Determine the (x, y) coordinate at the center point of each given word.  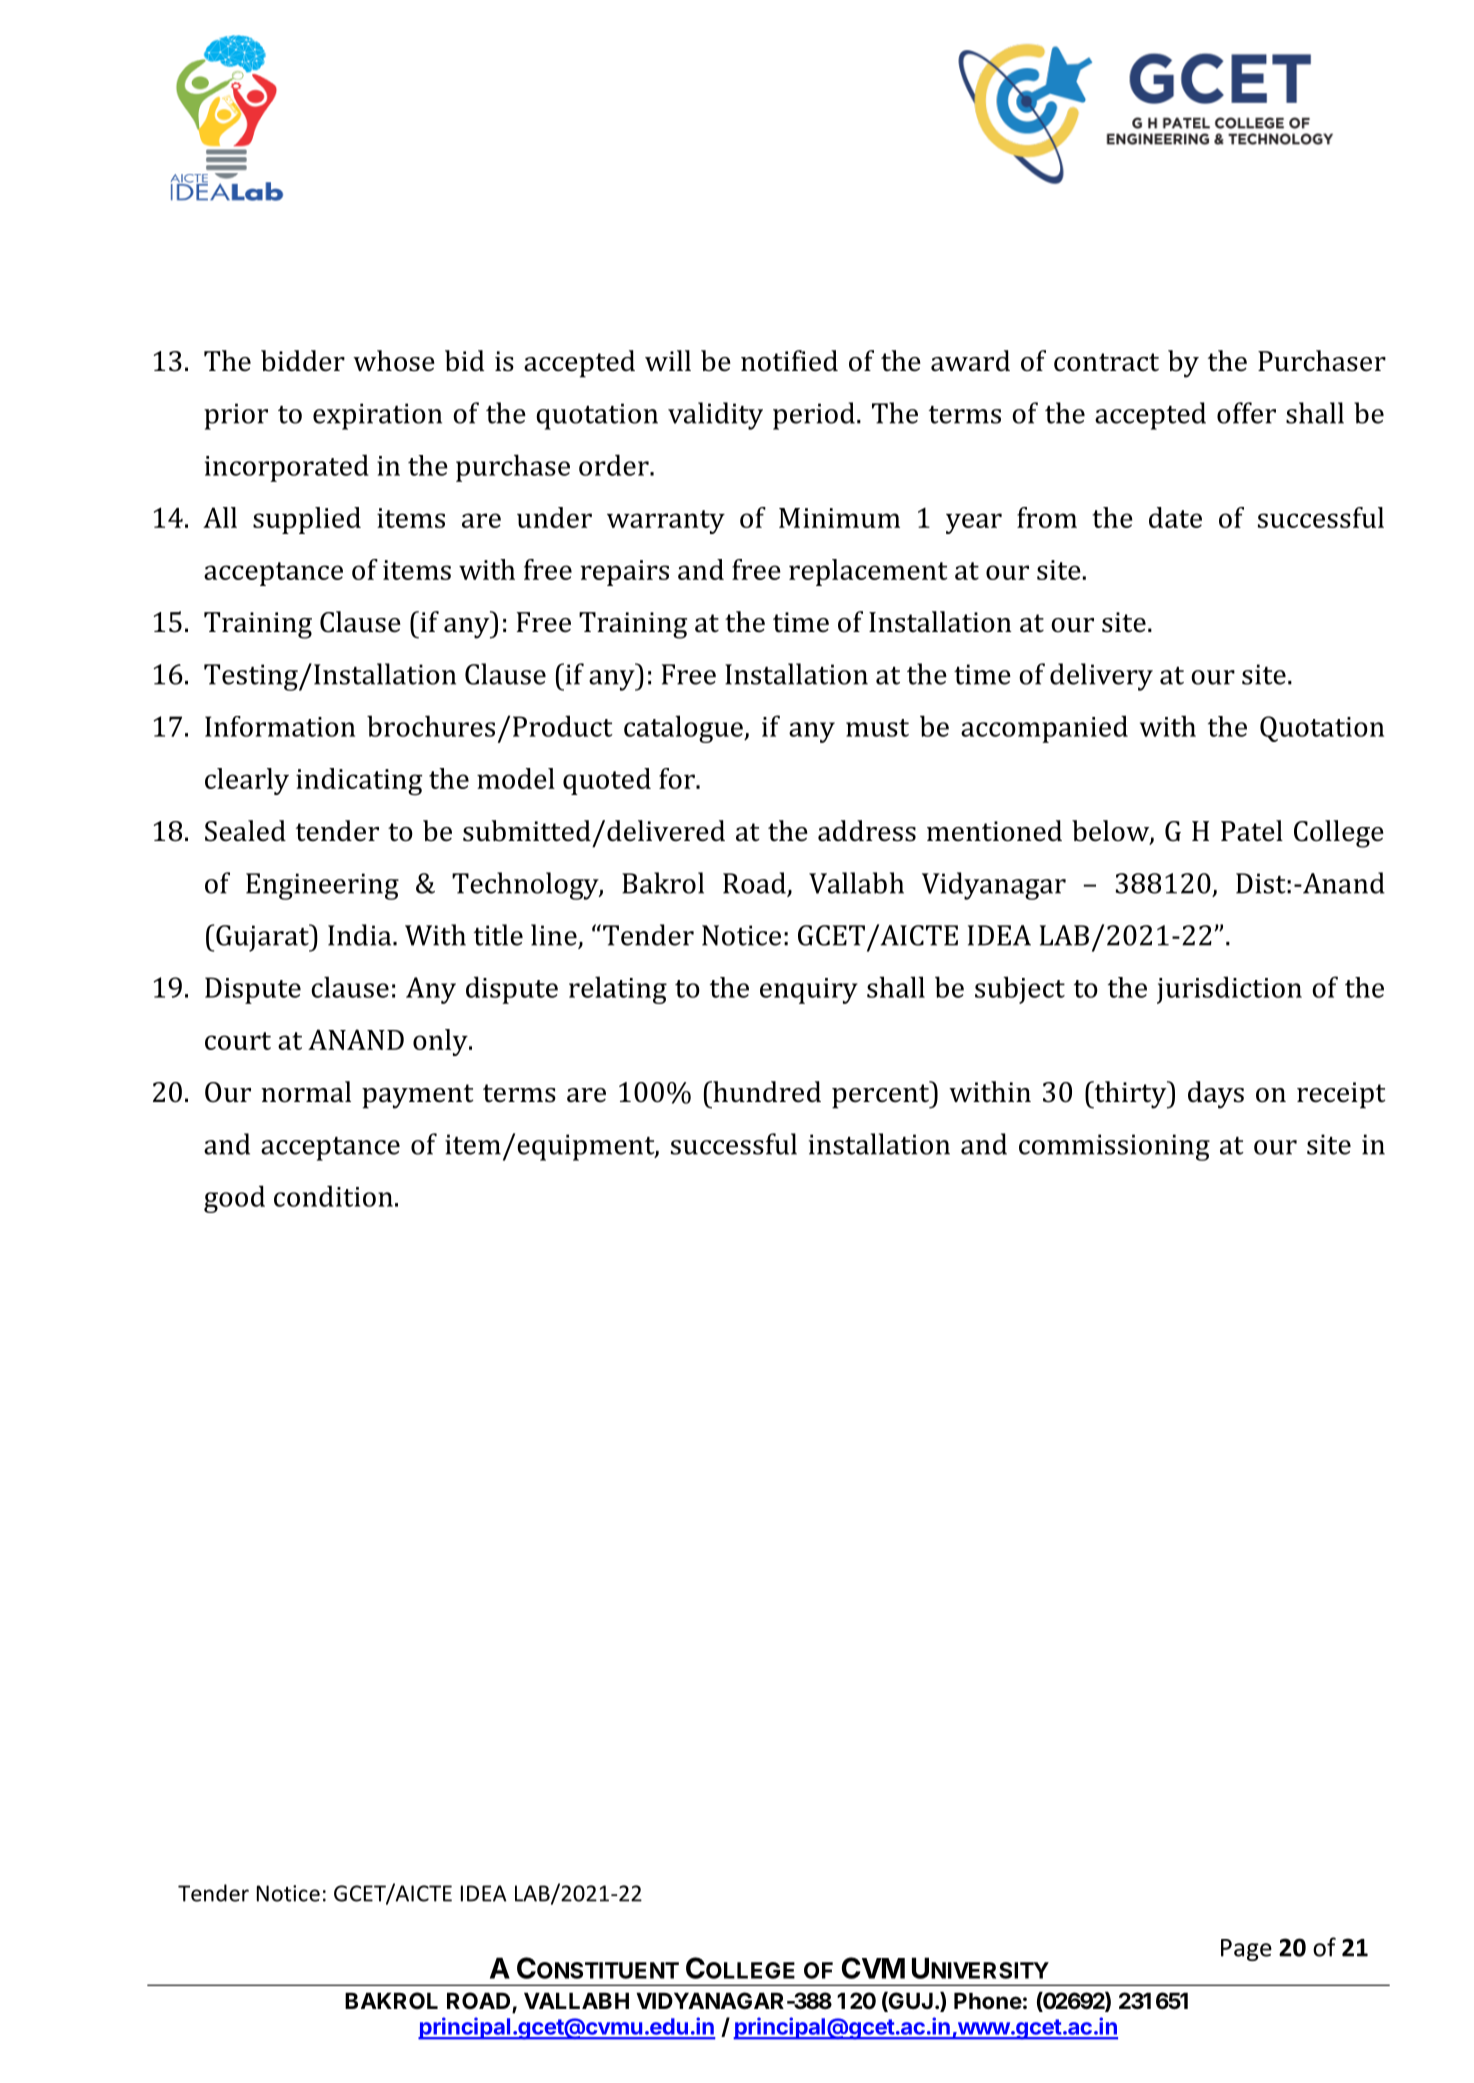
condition (333, 1196)
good (234, 1199)
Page (1246, 1950)
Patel (1252, 831)
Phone (988, 2000)
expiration (377, 416)
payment (418, 1096)
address (867, 831)
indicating (359, 782)
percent (882, 1095)
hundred (766, 1092)
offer (1246, 413)
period (814, 416)
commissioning (1114, 1147)
